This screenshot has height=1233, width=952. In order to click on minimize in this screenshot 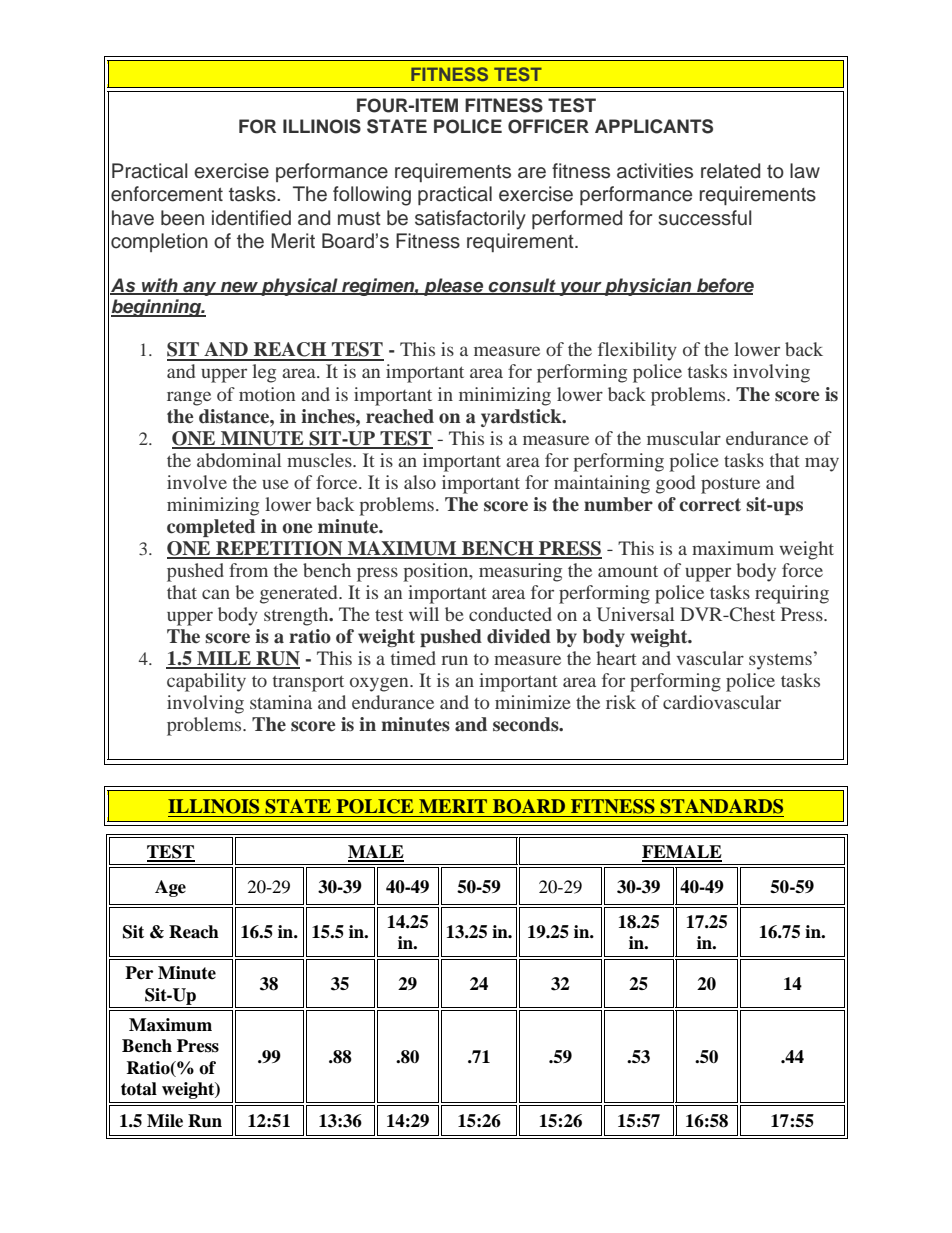, I will do `click(533, 702)`.
